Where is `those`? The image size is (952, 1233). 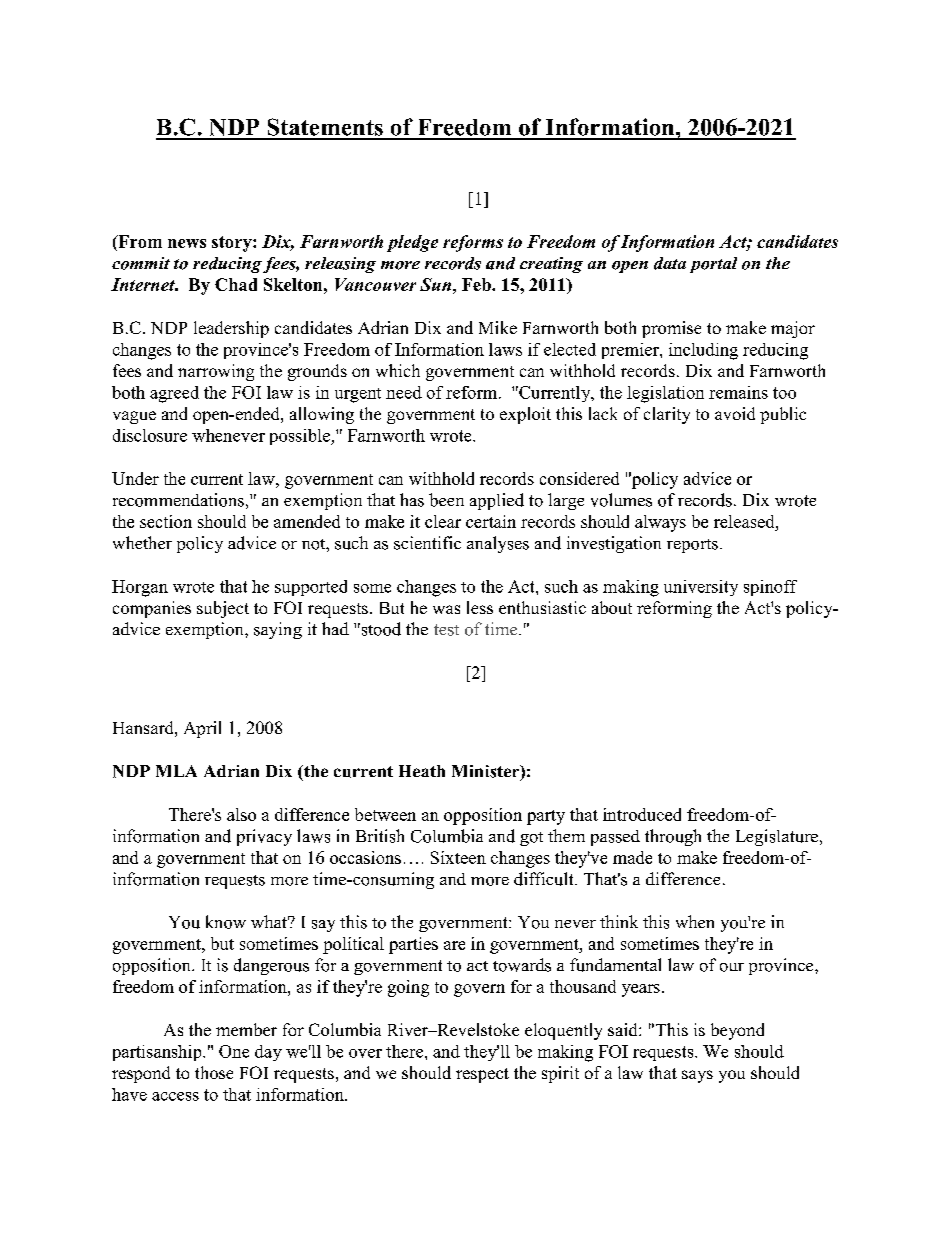
those is located at coordinates (214, 1072).
